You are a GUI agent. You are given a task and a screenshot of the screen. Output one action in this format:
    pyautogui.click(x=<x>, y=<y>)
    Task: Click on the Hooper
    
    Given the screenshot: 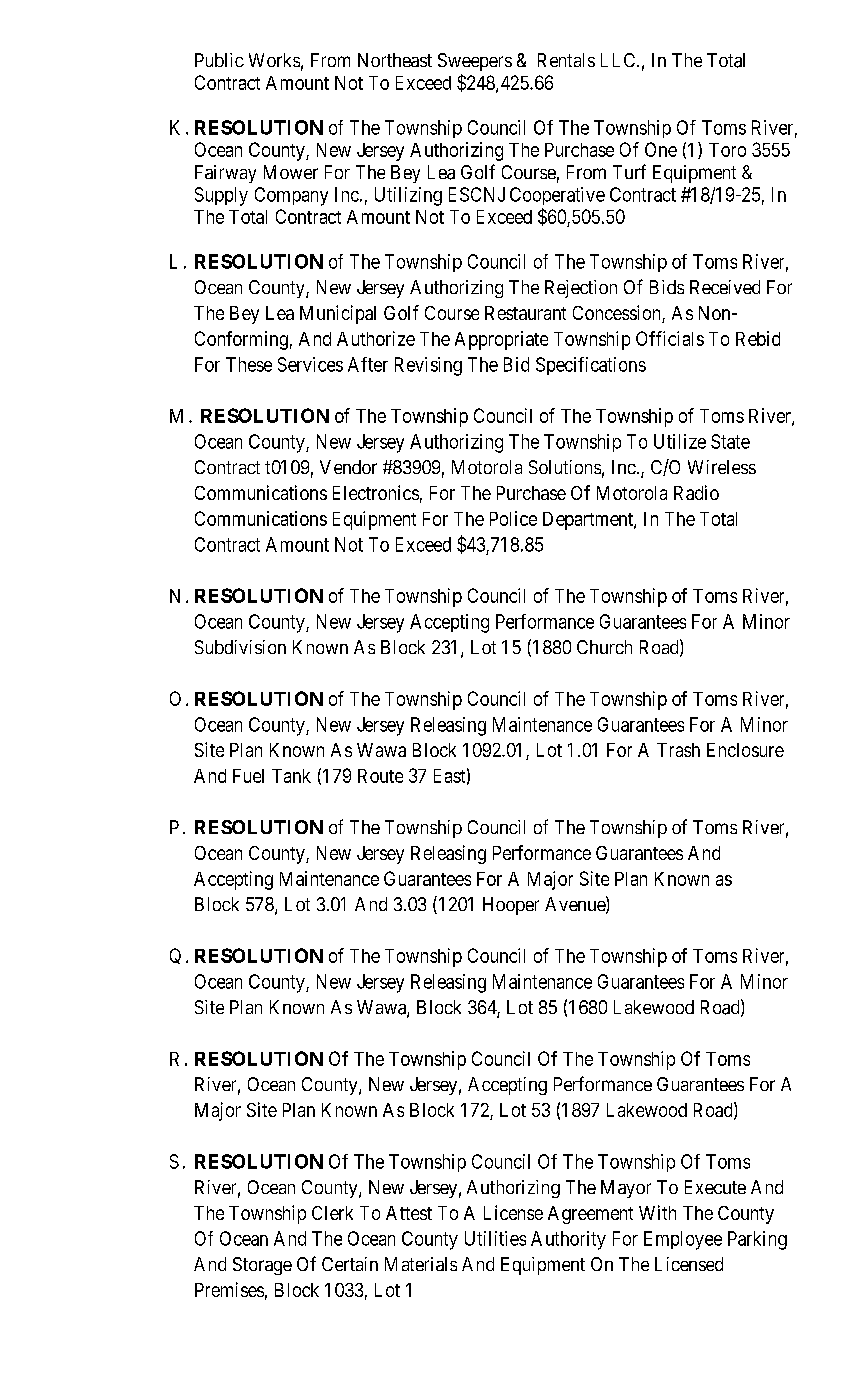 What is the action you would take?
    pyautogui.click(x=511, y=906)
